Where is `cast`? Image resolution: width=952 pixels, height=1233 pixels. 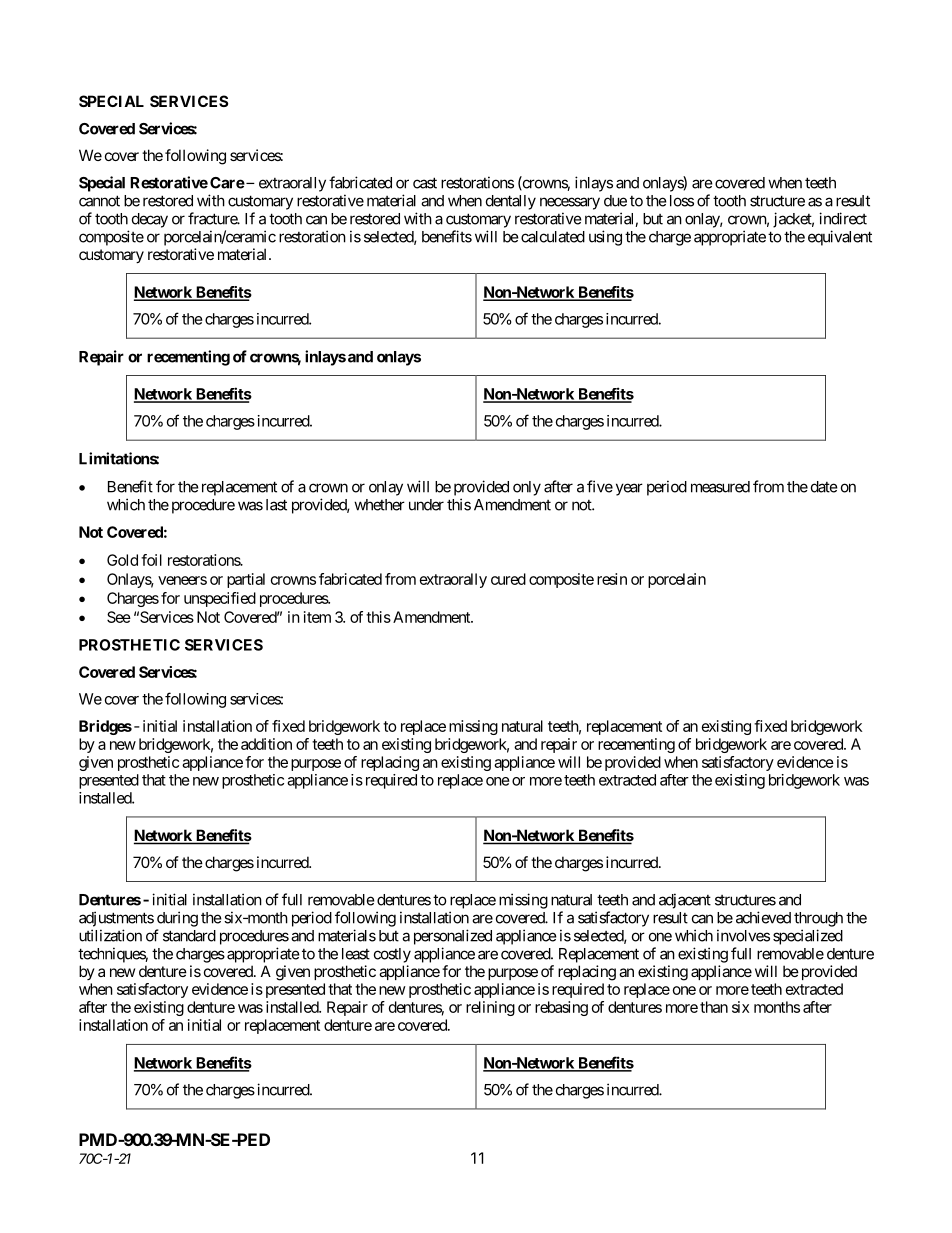
cast is located at coordinates (425, 183).
